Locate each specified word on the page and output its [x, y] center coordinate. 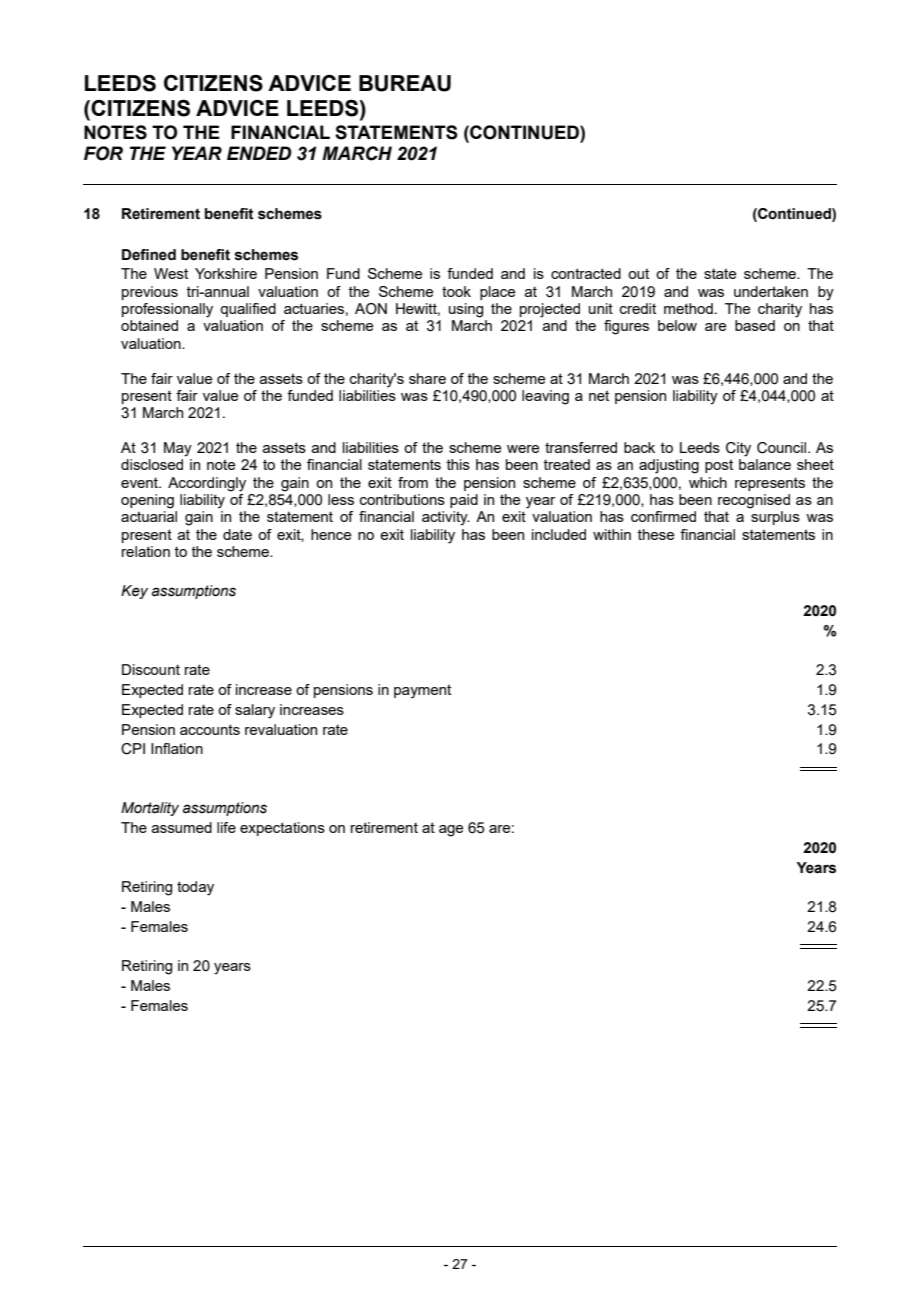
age [451, 831]
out [638, 273]
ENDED [259, 153]
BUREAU [405, 83]
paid [464, 501]
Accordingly [207, 484]
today [195, 888]
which [708, 482]
